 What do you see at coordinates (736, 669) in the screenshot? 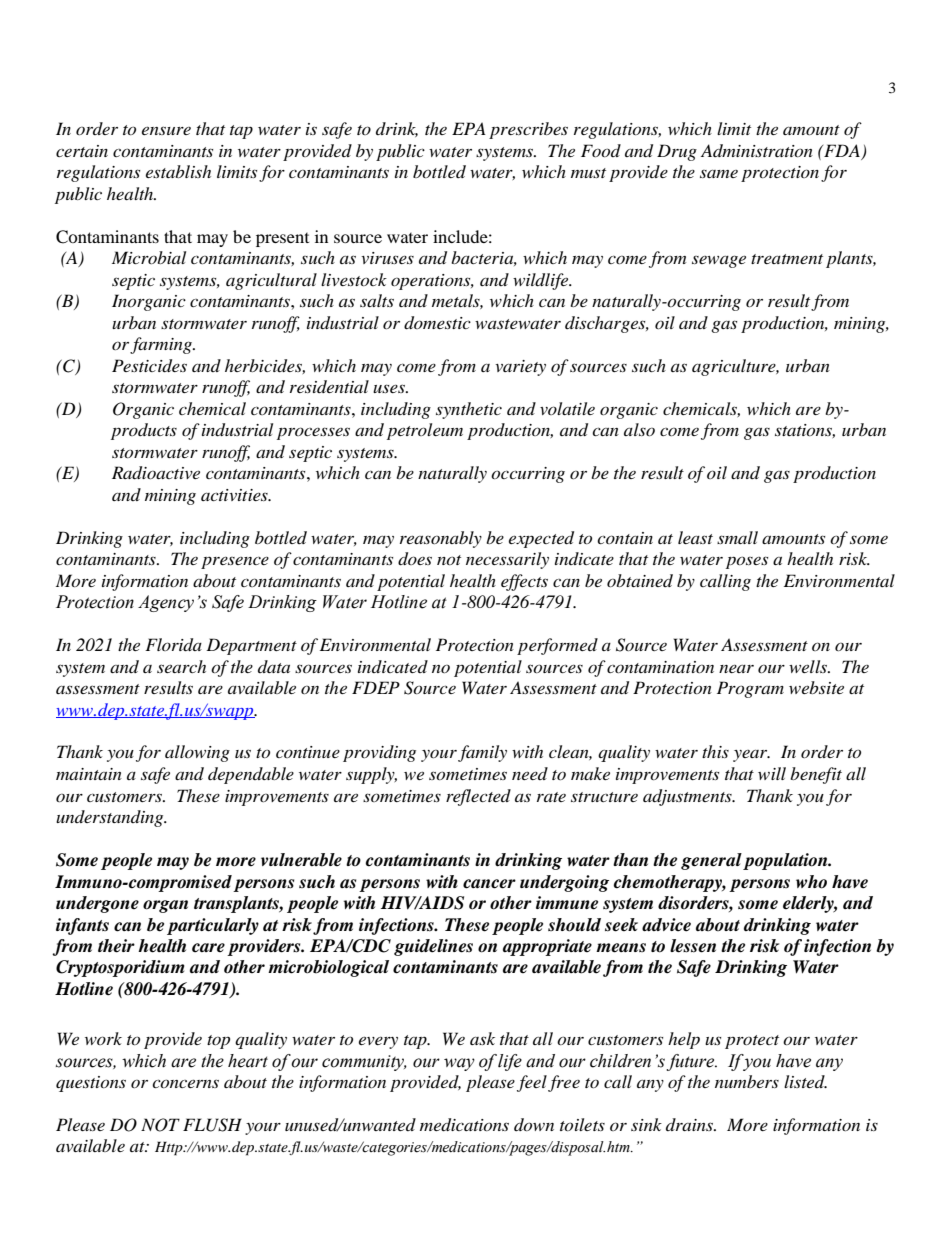
I see `near` at bounding box center [736, 669].
